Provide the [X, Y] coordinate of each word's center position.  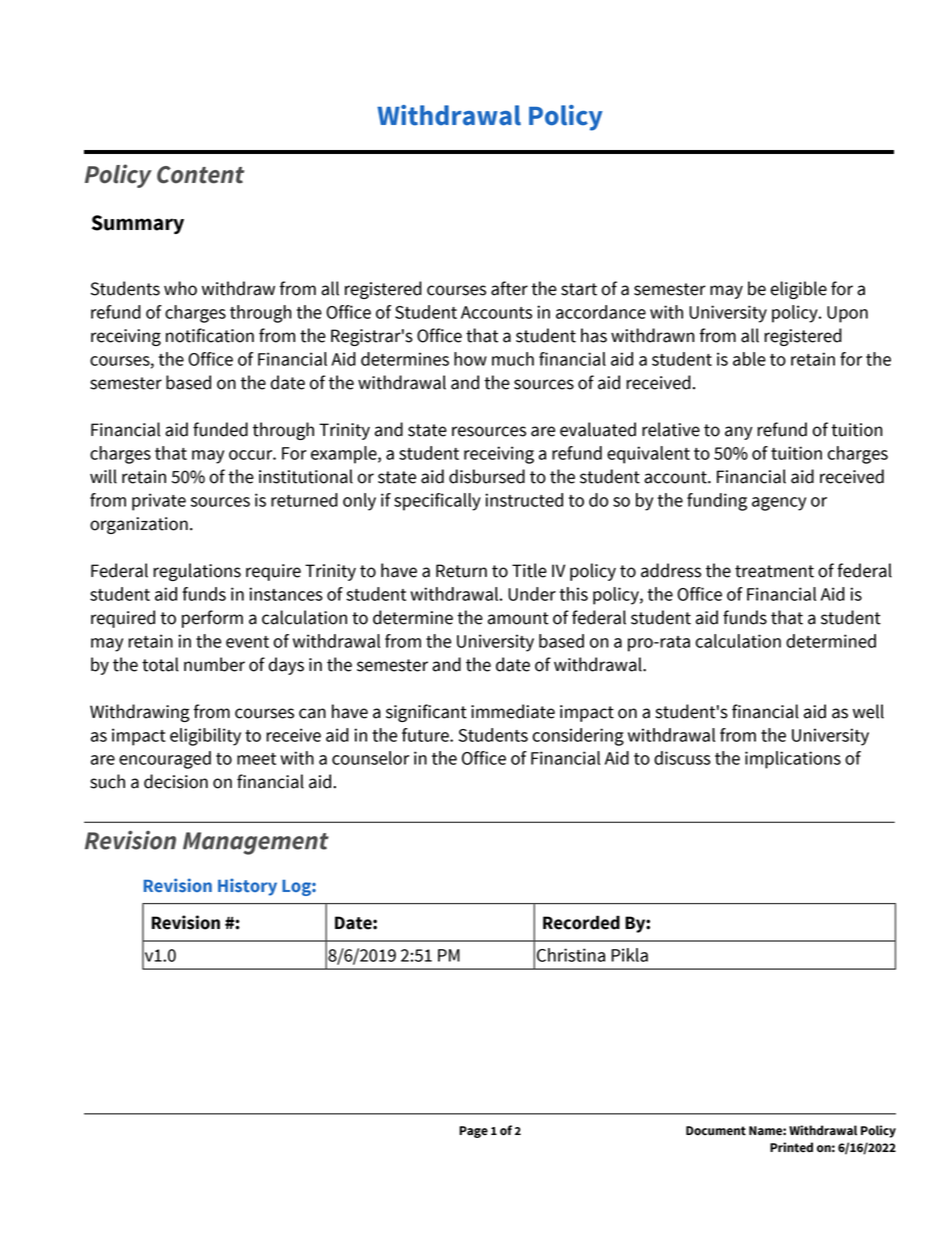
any [738, 433]
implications [793, 760]
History [247, 887]
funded [220, 429]
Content [200, 175]
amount [518, 618]
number [214, 664]
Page [473, 1132]
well [868, 711]
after [509, 288]
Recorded [581, 922]
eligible [798, 290]
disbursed [487, 476]
